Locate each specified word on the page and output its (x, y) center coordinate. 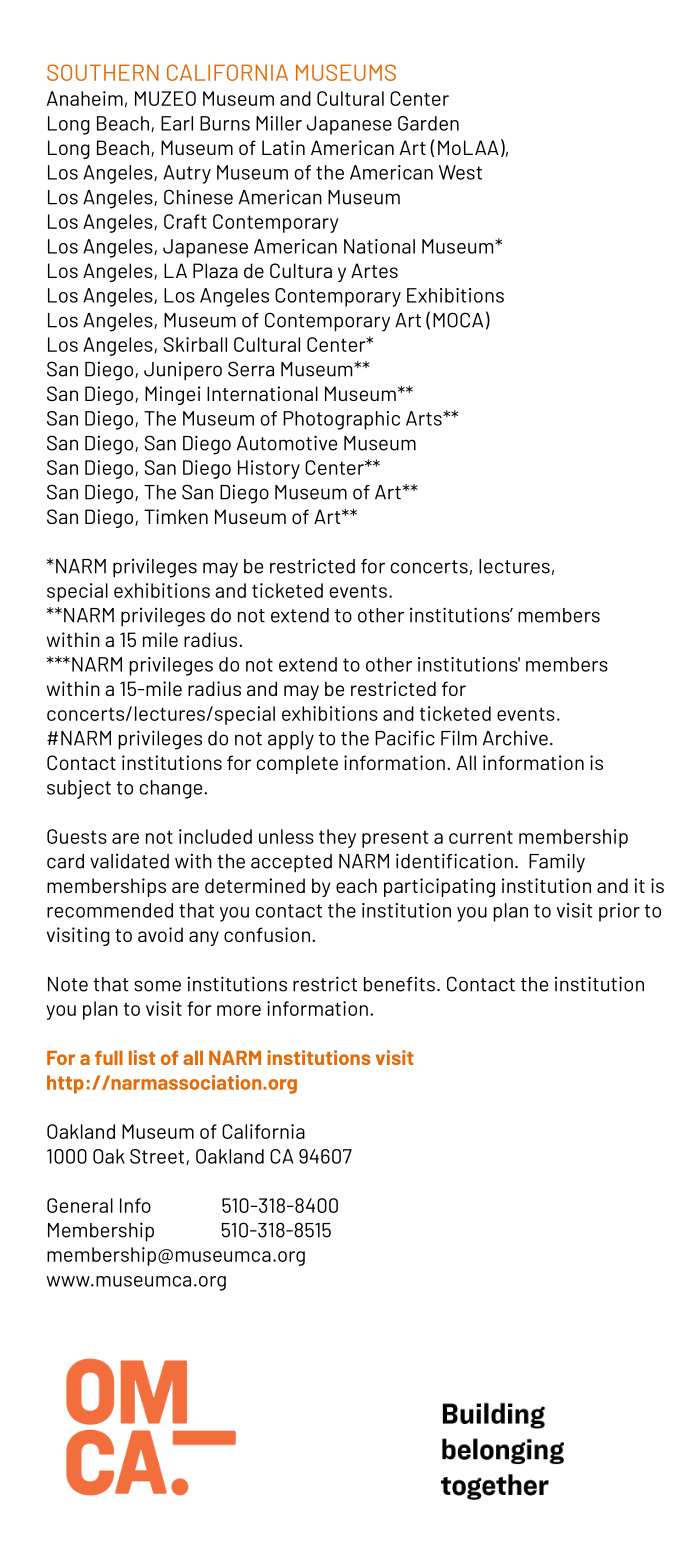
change (172, 789)
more (239, 1010)
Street (158, 1157)
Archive (515, 738)
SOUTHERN (103, 72)
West (460, 172)
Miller (279, 123)
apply (291, 740)
